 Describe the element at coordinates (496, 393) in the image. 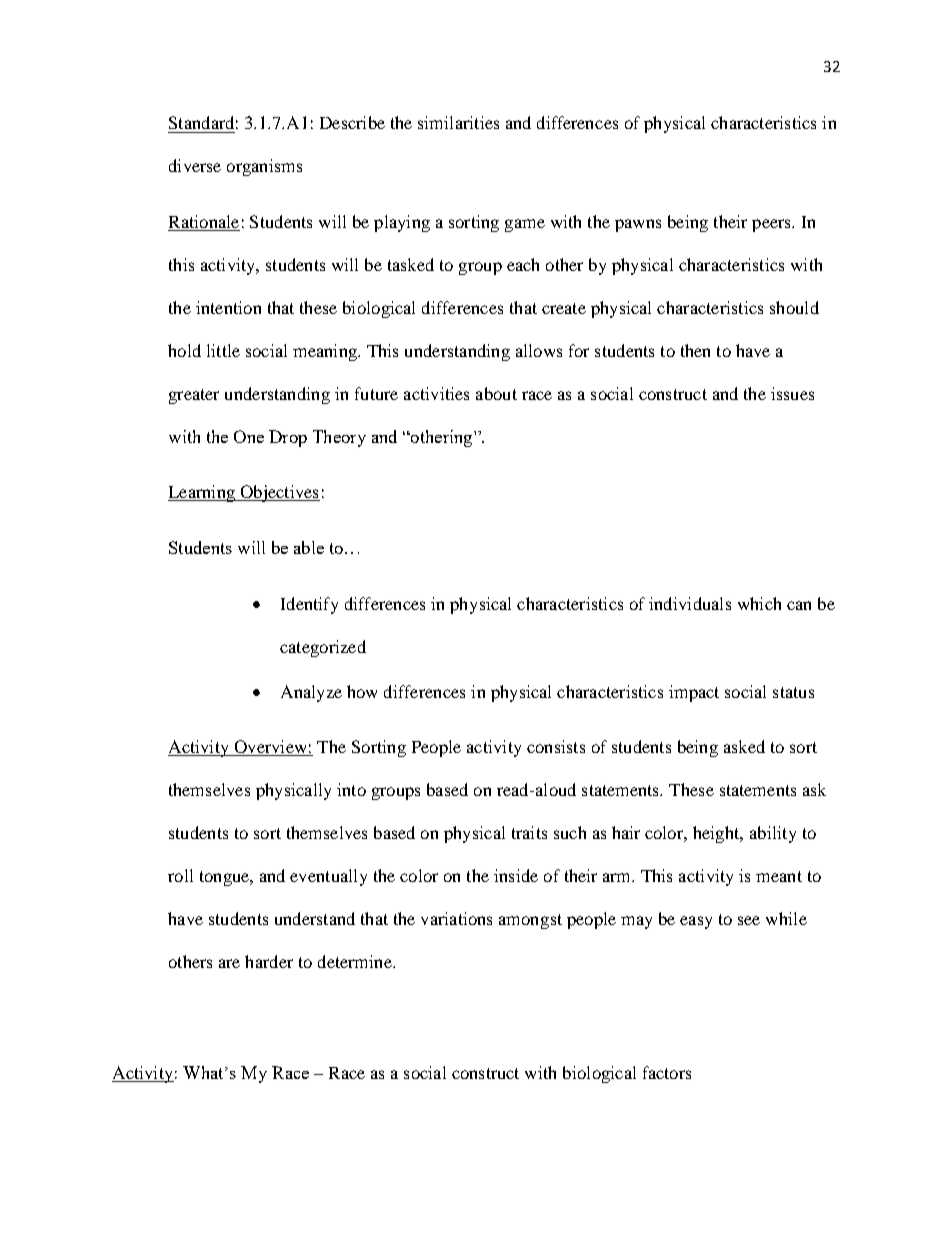

I see `about` at that location.
